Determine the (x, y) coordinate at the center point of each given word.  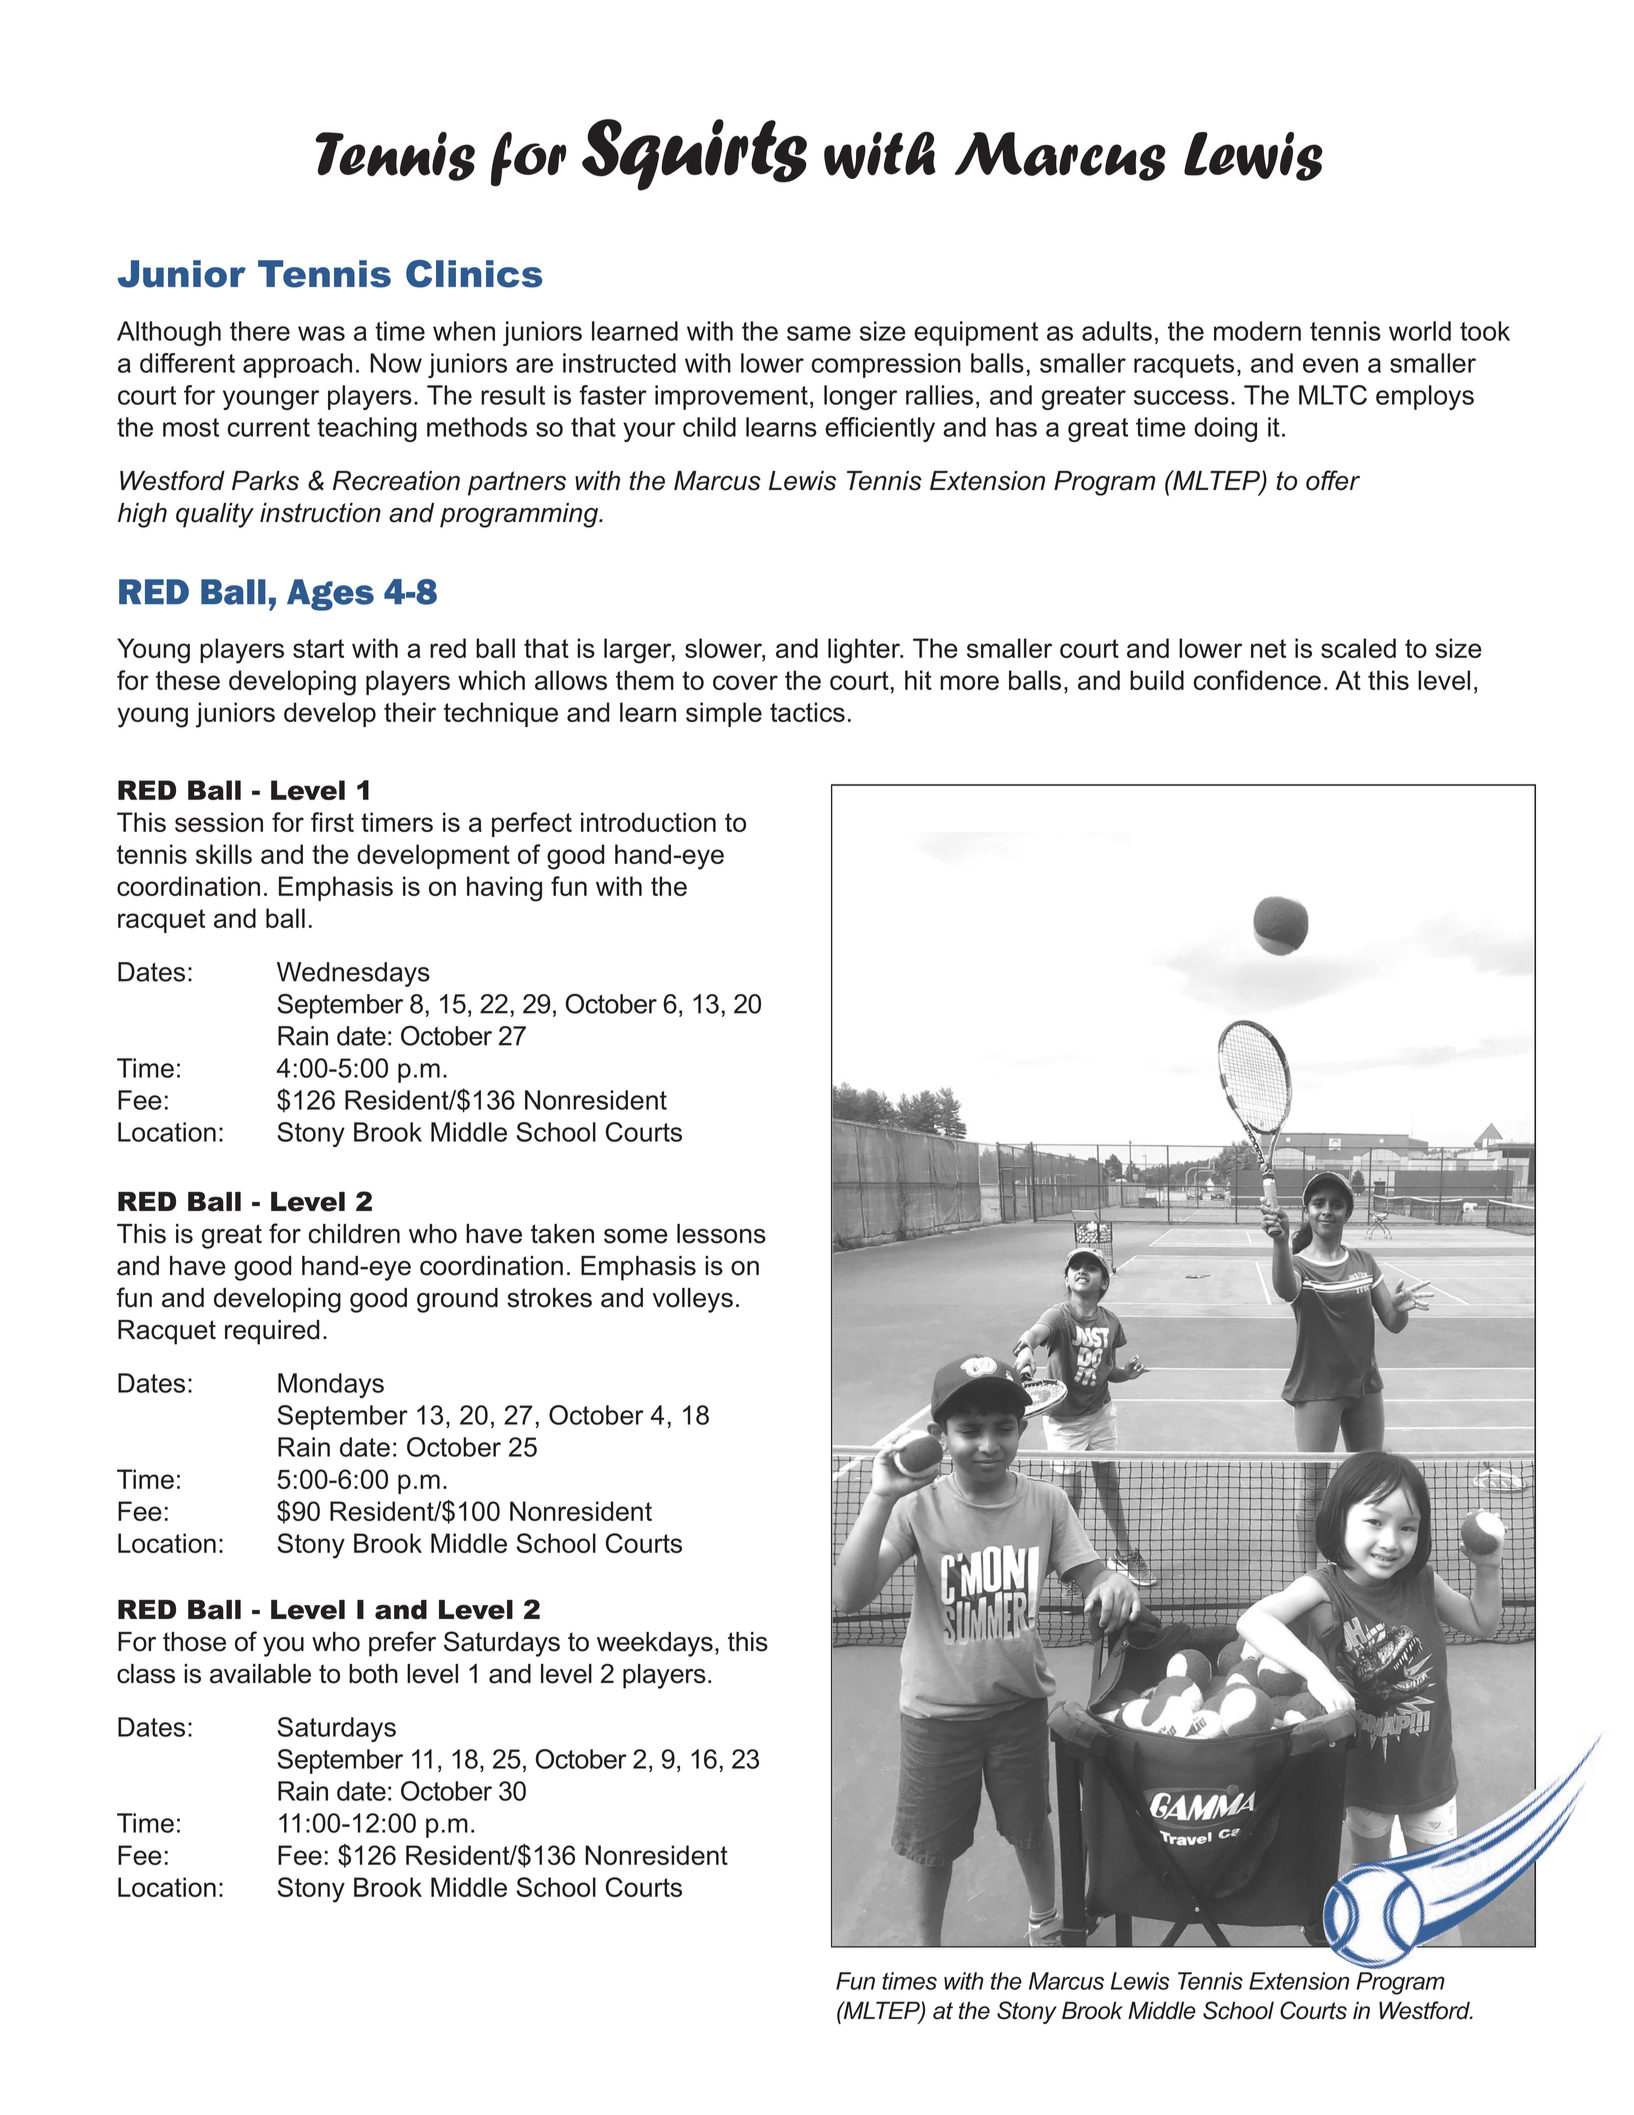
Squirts (694, 155)
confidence (1257, 680)
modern (1257, 331)
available (260, 1674)
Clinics (474, 274)
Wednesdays (353, 974)
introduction (648, 822)
